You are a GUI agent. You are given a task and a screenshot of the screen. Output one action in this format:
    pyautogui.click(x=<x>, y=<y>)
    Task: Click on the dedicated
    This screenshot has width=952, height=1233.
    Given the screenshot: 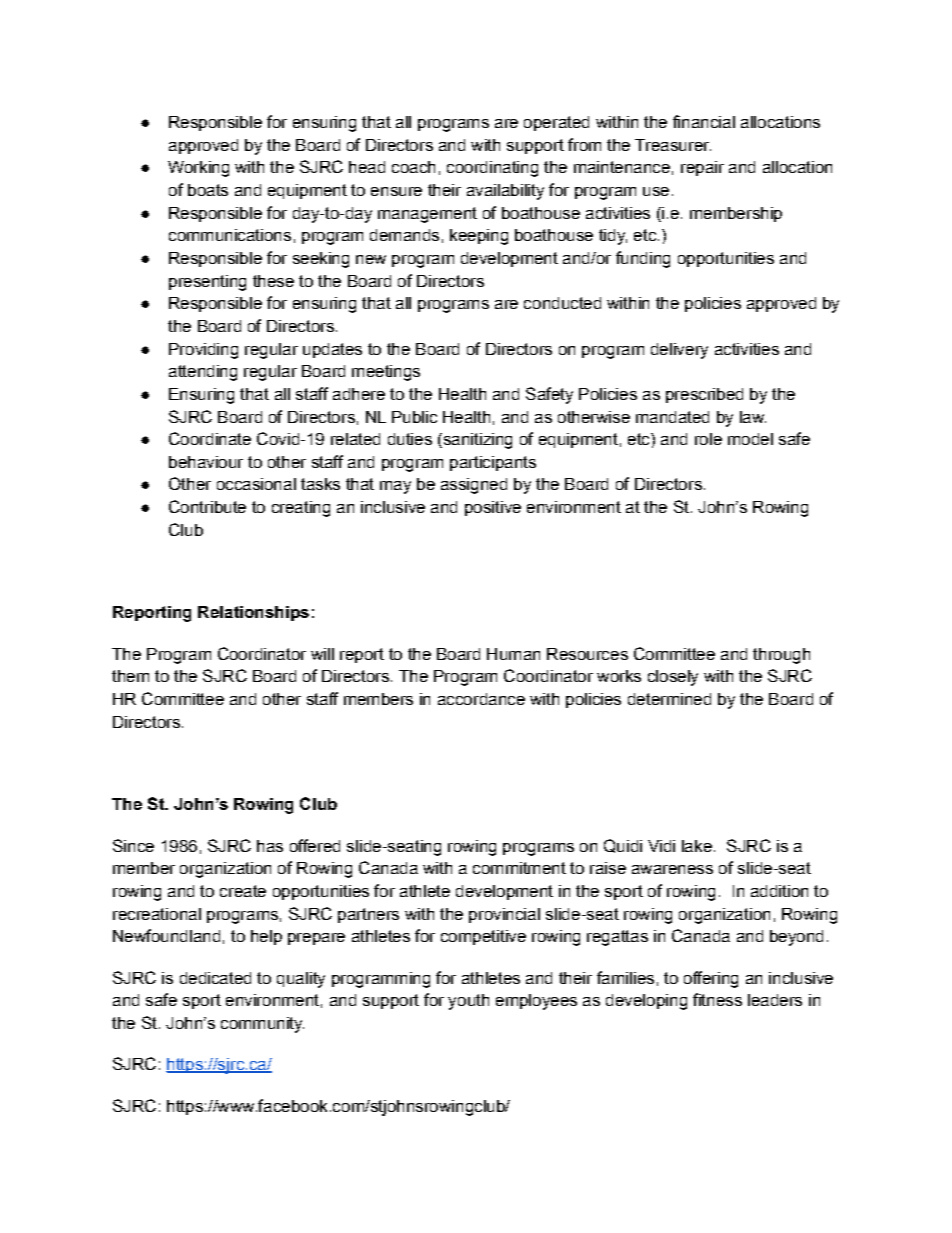 What is the action you would take?
    pyautogui.click(x=215, y=978)
